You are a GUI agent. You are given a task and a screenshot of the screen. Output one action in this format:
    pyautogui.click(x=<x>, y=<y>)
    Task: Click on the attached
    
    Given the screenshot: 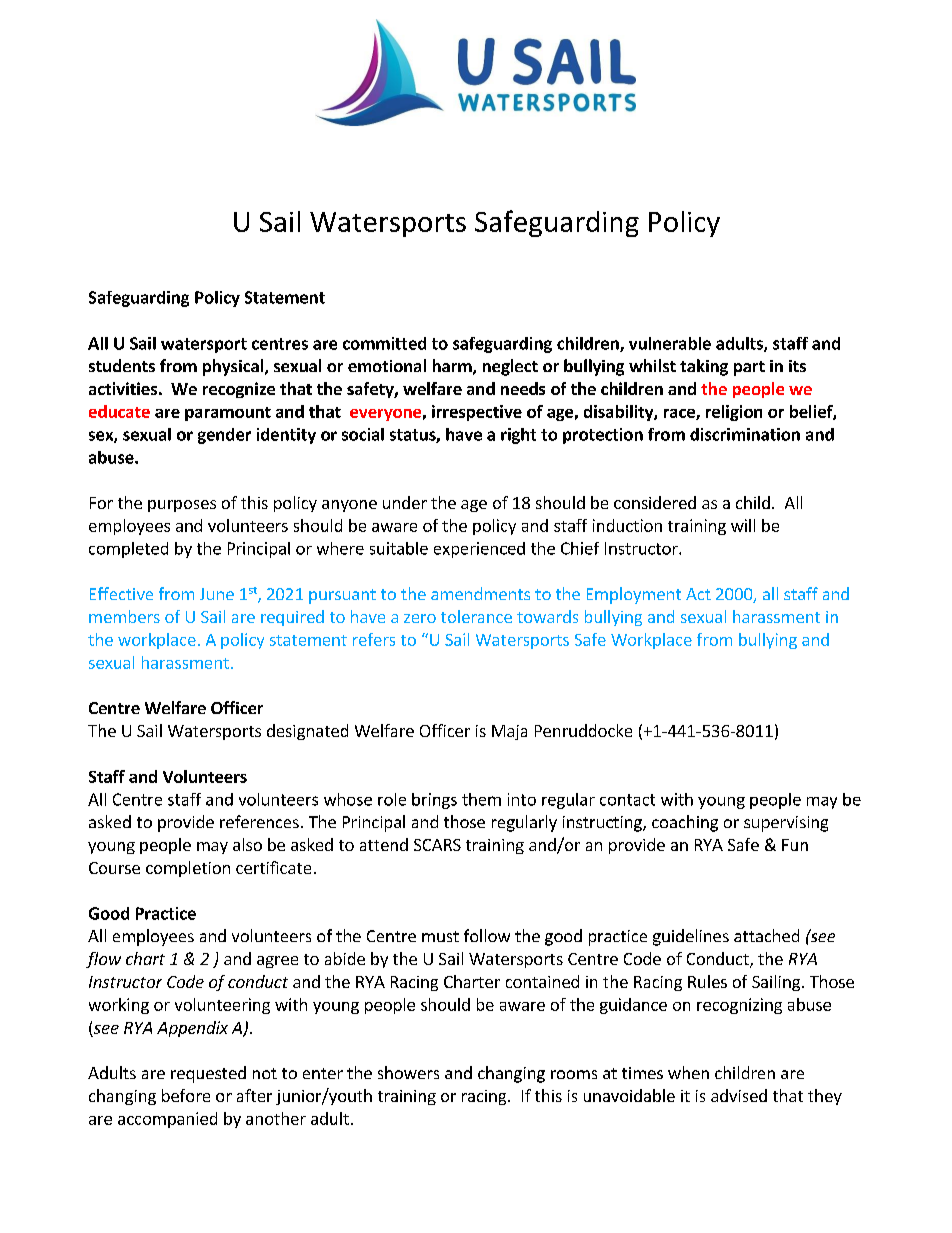 What is the action you would take?
    pyautogui.click(x=766, y=935)
